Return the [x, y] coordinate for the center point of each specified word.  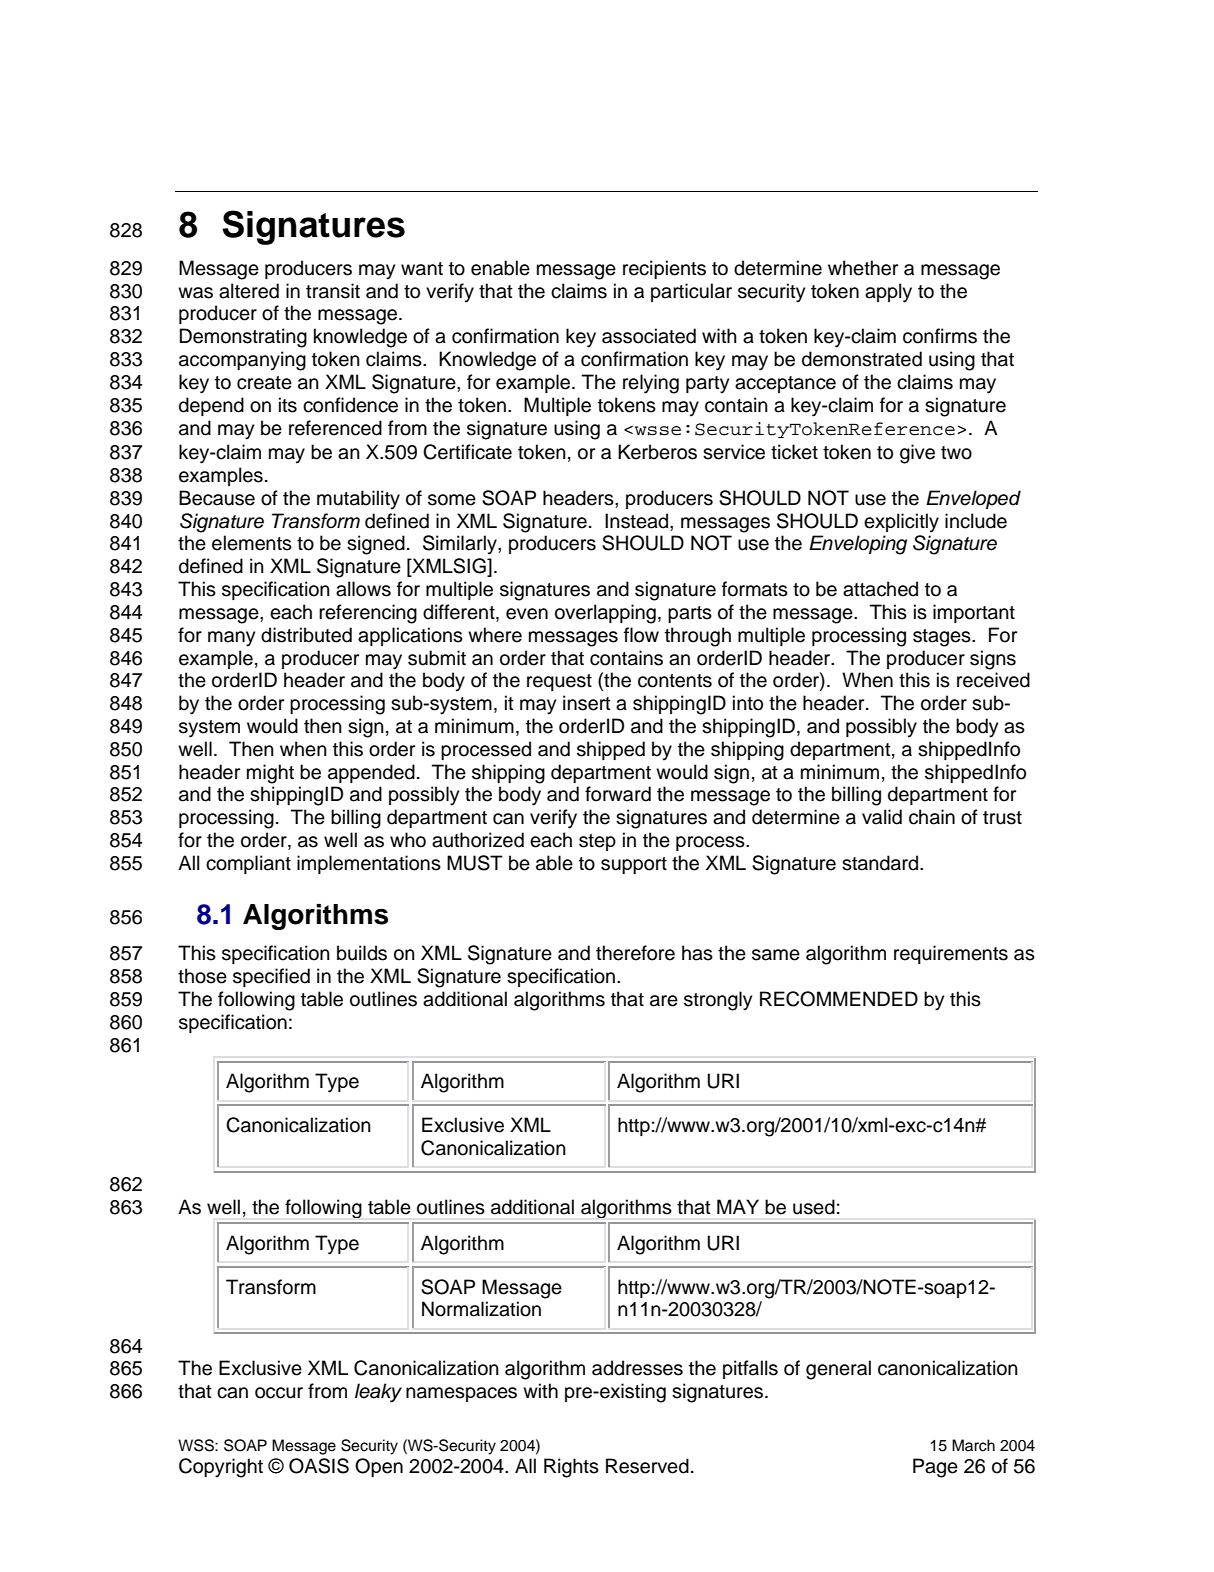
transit [333, 291]
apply [888, 293]
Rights [571, 1468]
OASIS [319, 1466]
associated [649, 336]
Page [935, 1468]
